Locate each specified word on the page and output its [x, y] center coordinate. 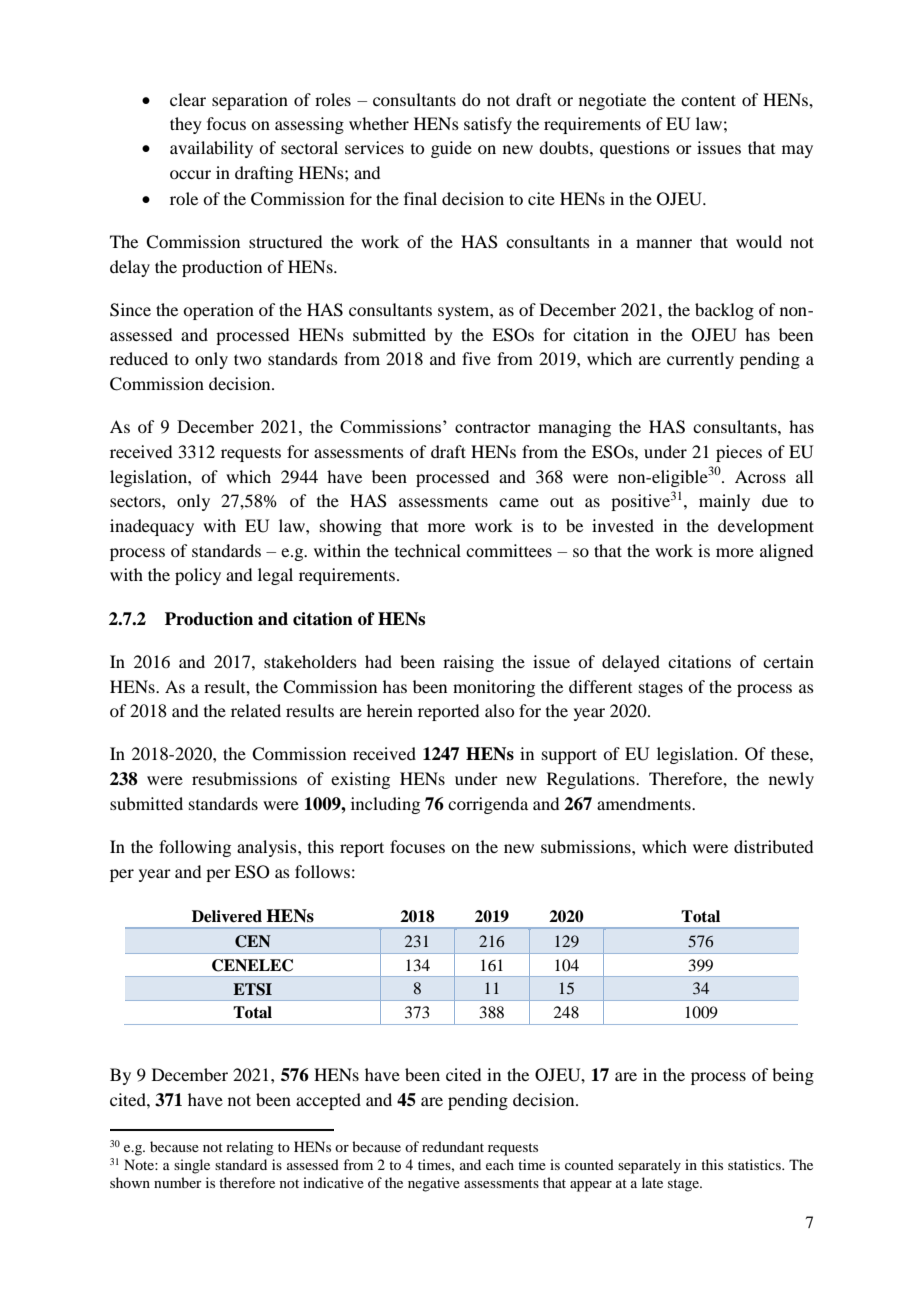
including [385, 805]
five [476, 358]
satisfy [488, 125]
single [192, 1166]
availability [211, 149]
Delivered [227, 916]
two [247, 359]
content [708, 100]
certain [788, 661]
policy [198, 576]
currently [700, 360]
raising [468, 663]
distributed [773, 846]
